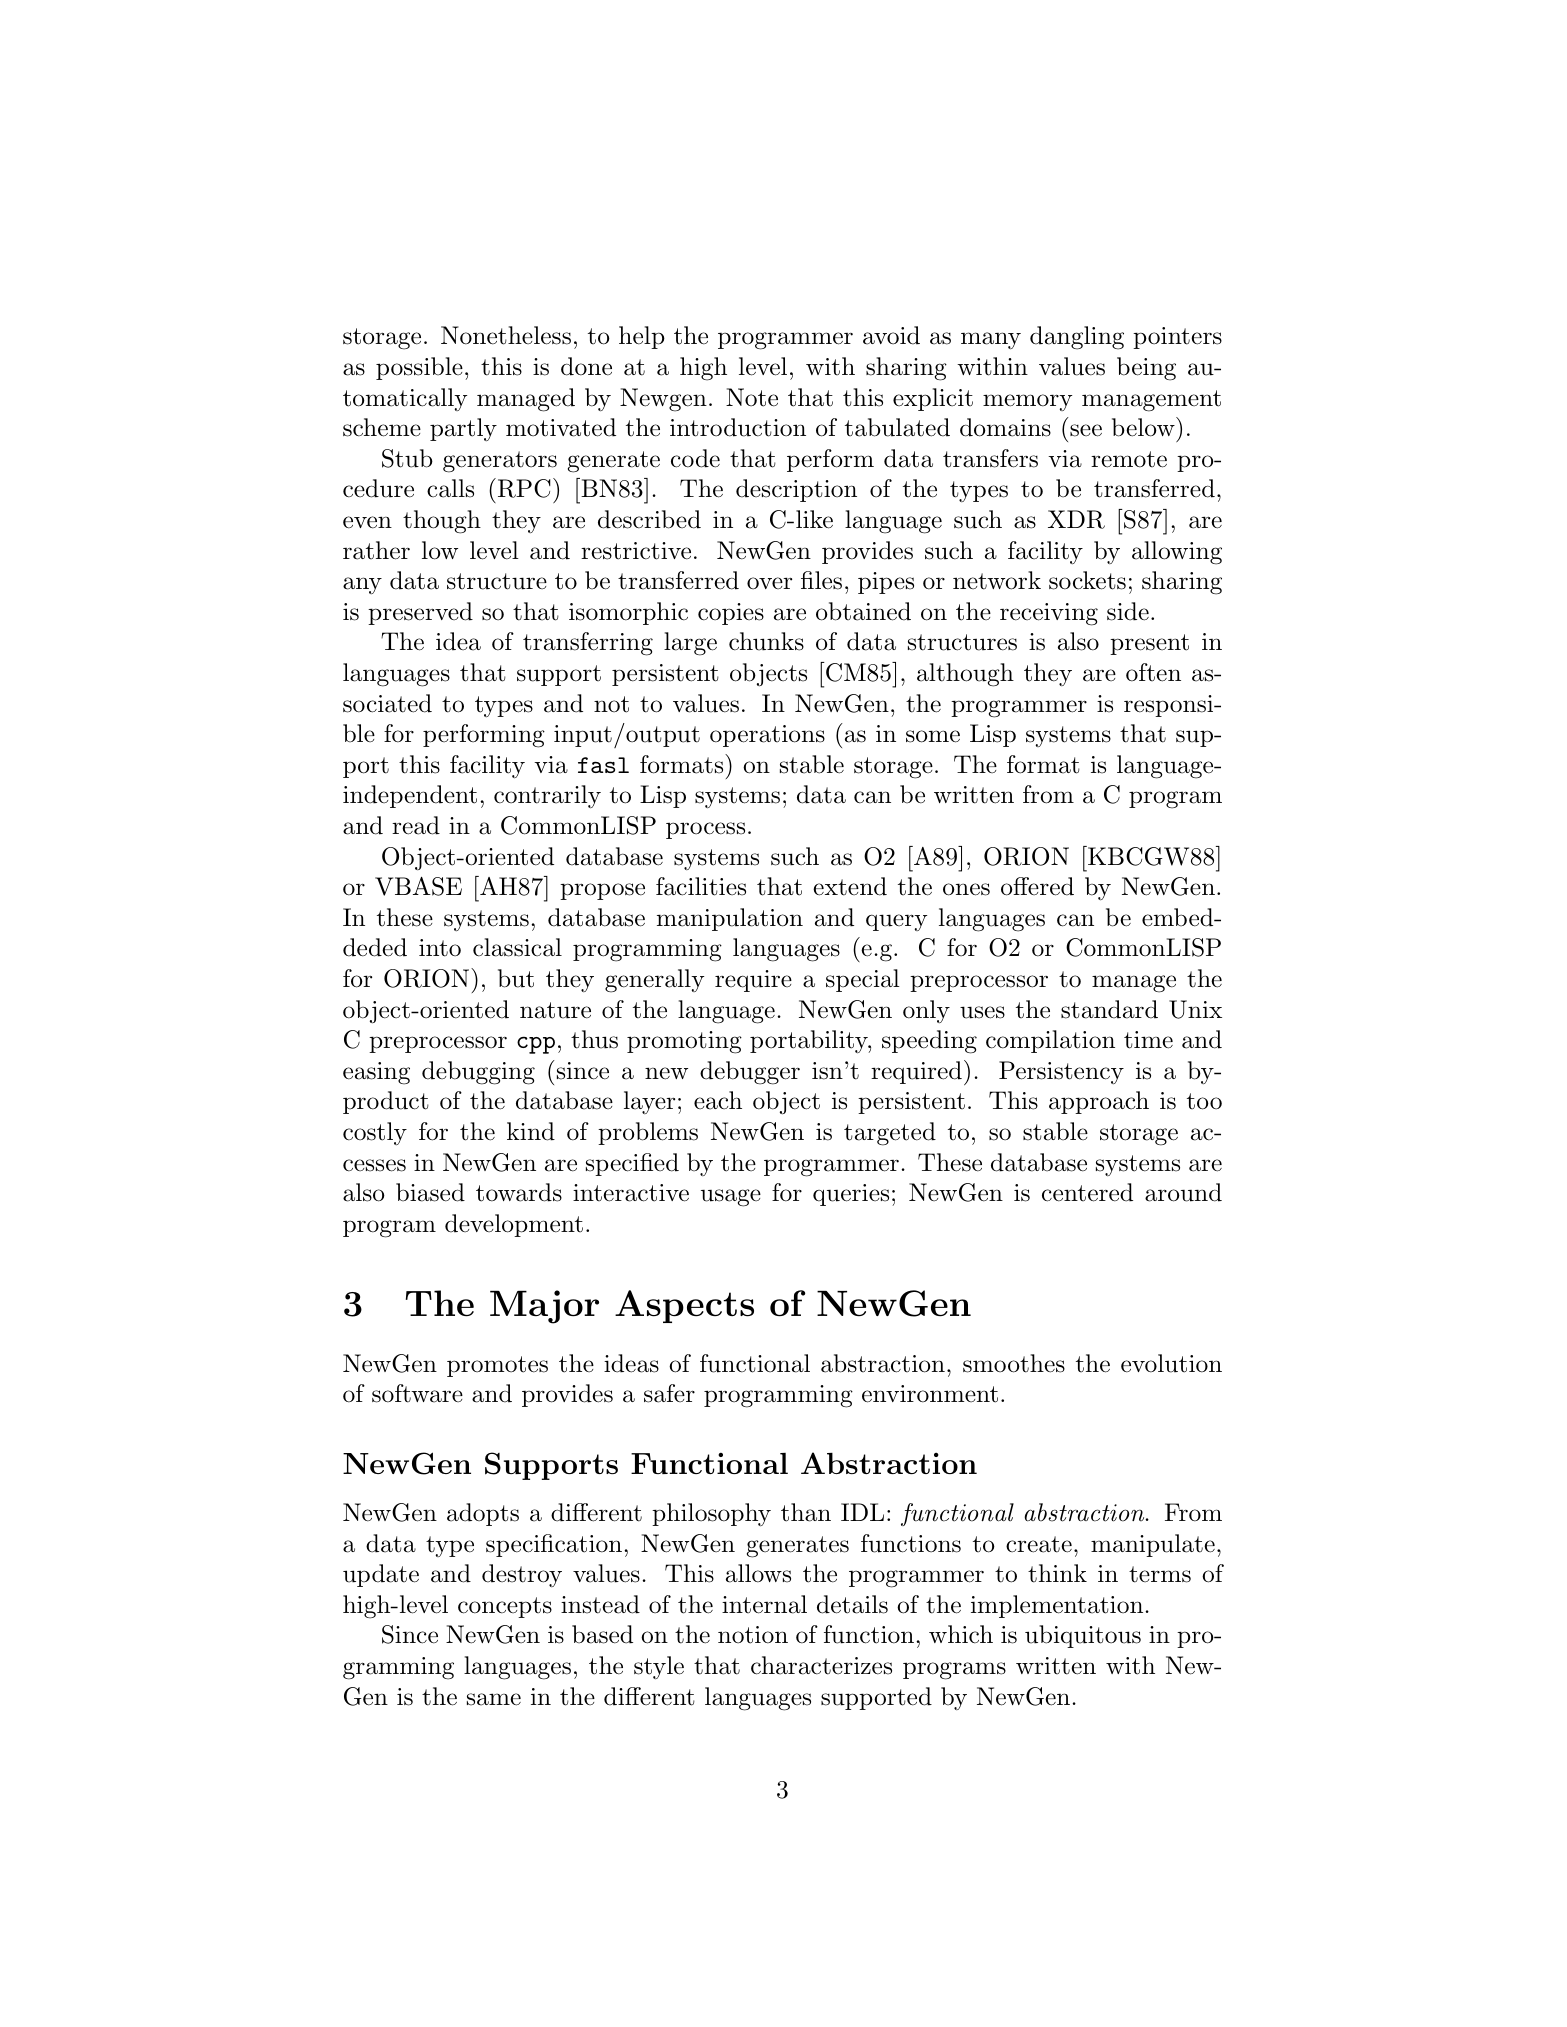 The width and height of the screenshot is (1567, 2027). What do you see at coordinates (731, 1198) in the screenshot?
I see `usage` at bounding box center [731, 1198].
